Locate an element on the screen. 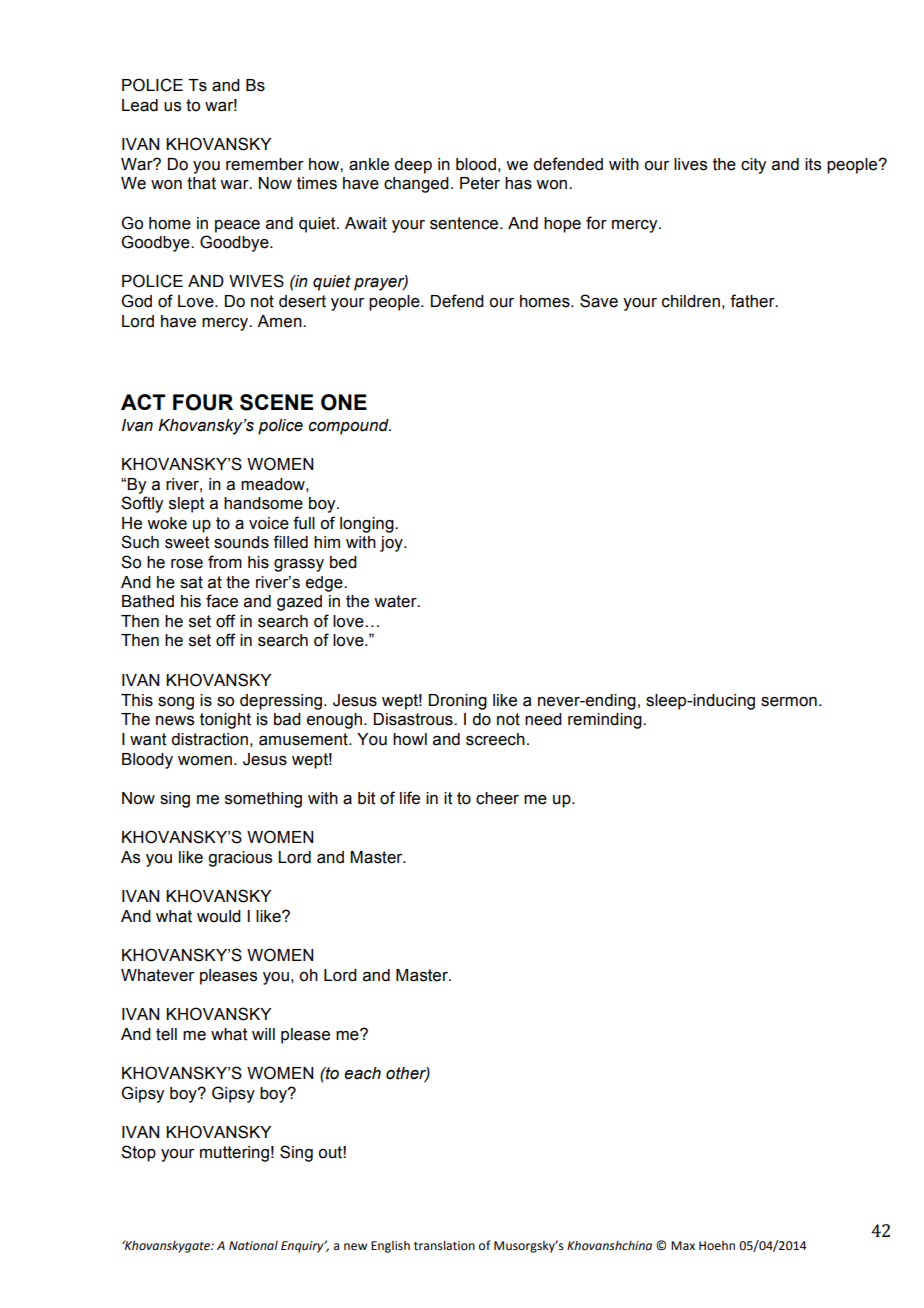 The width and height of the screenshot is (924, 1308). need is located at coordinates (543, 719).
